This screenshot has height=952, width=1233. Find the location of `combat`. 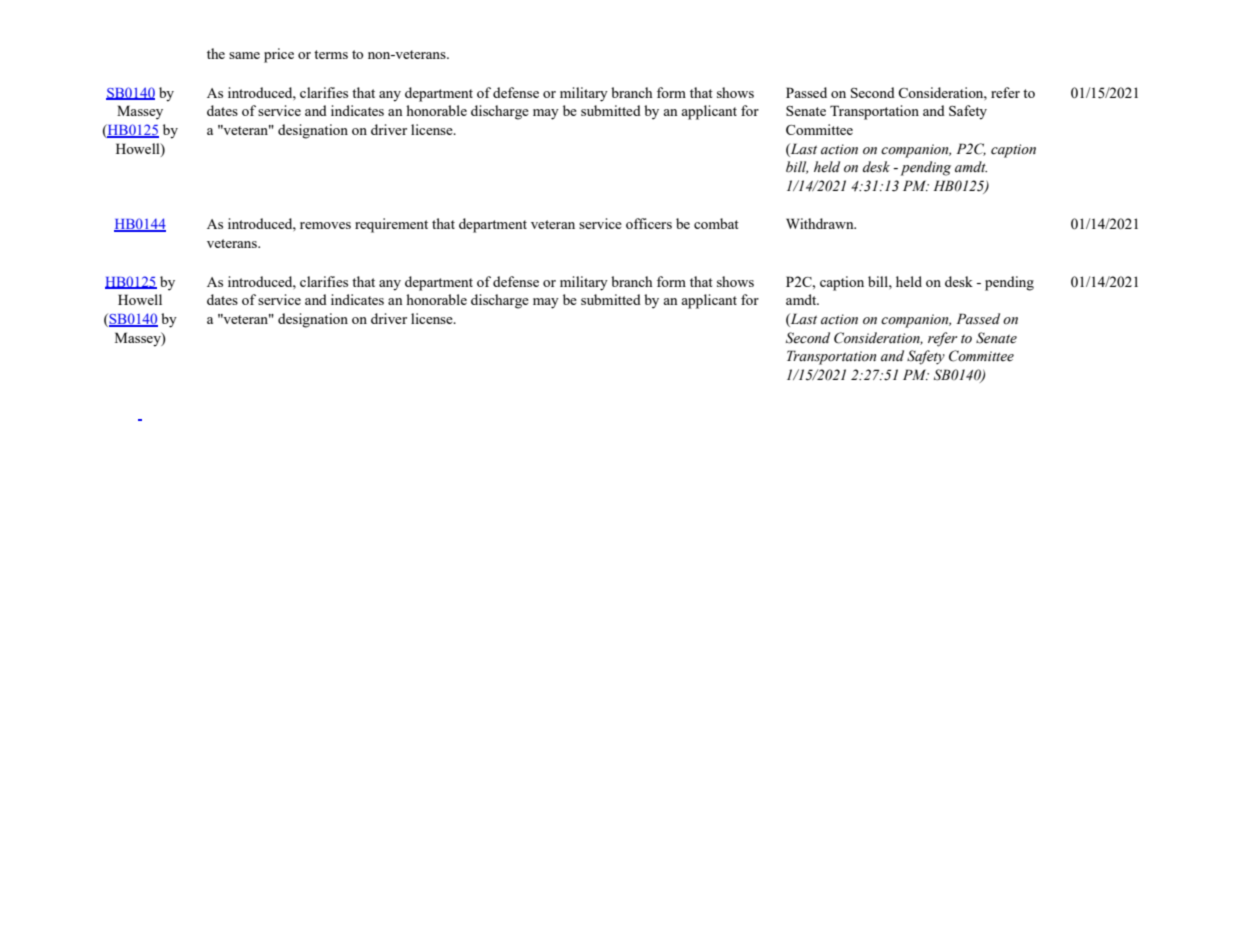

combat is located at coordinates (716, 223).
